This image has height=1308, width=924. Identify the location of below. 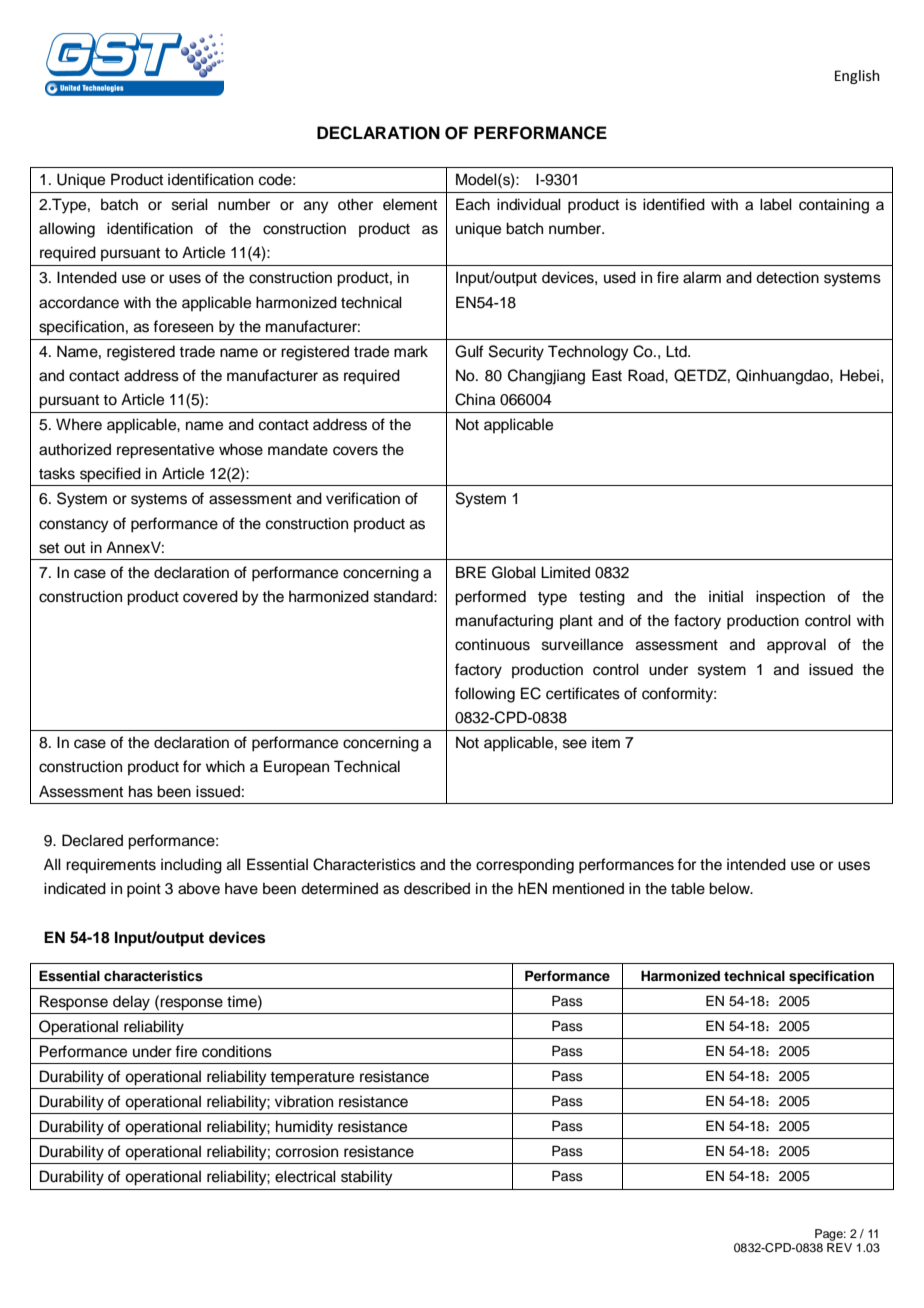
(730, 888).
